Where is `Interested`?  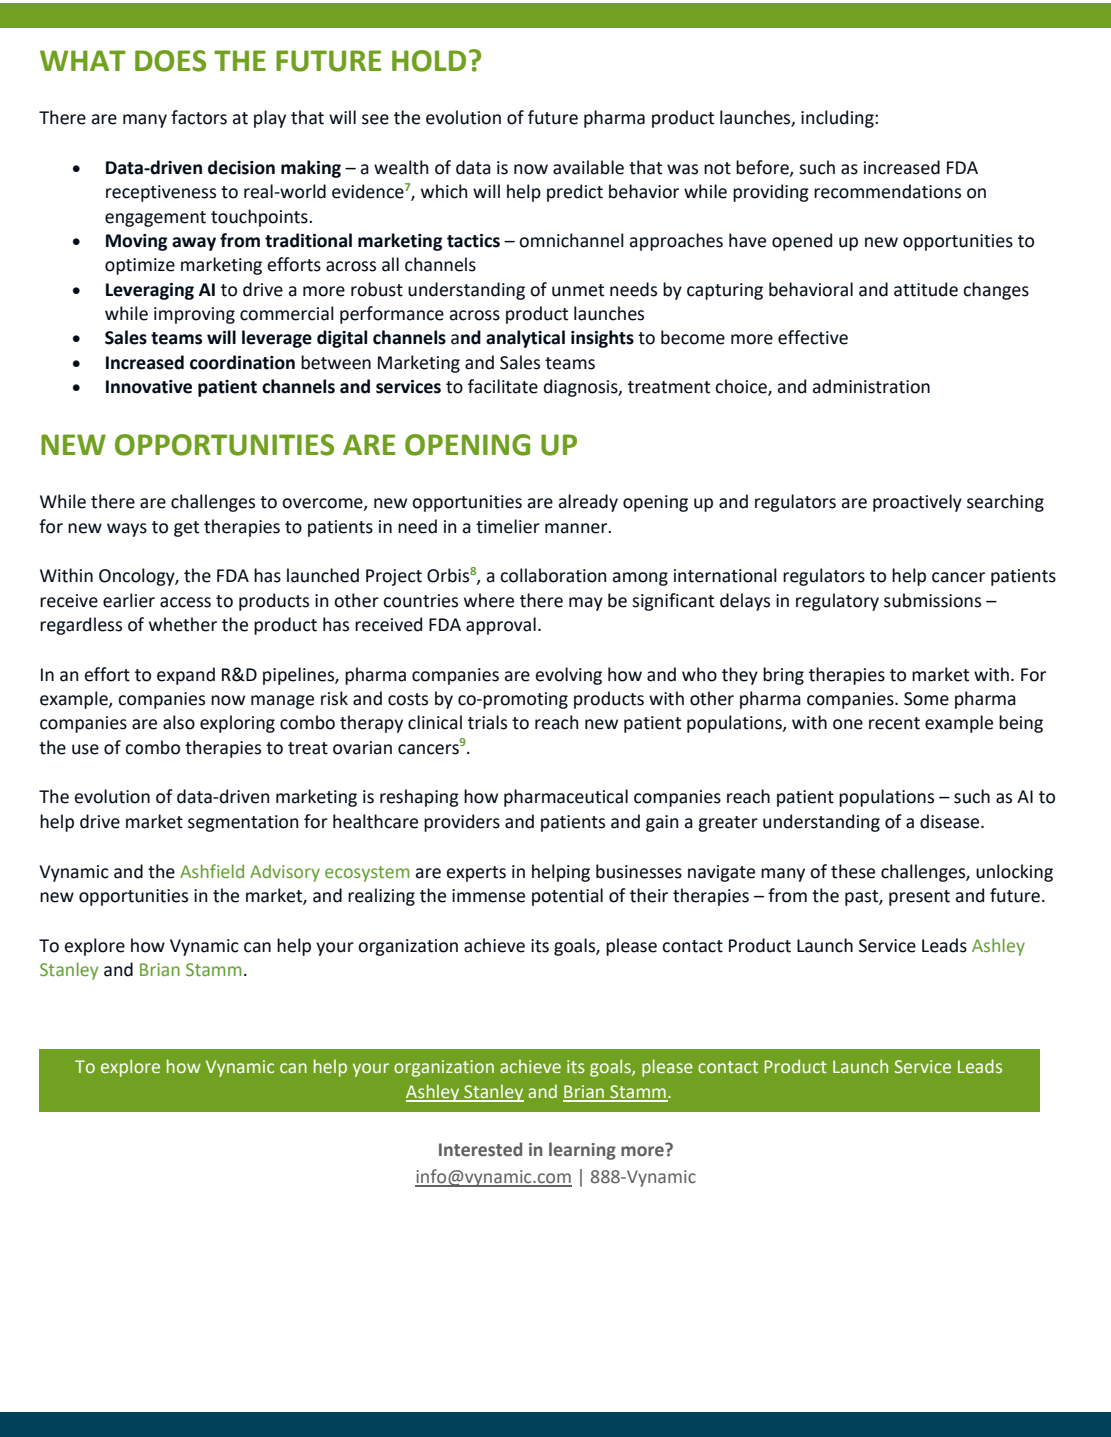 Interested is located at coordinates (480, 1149).
